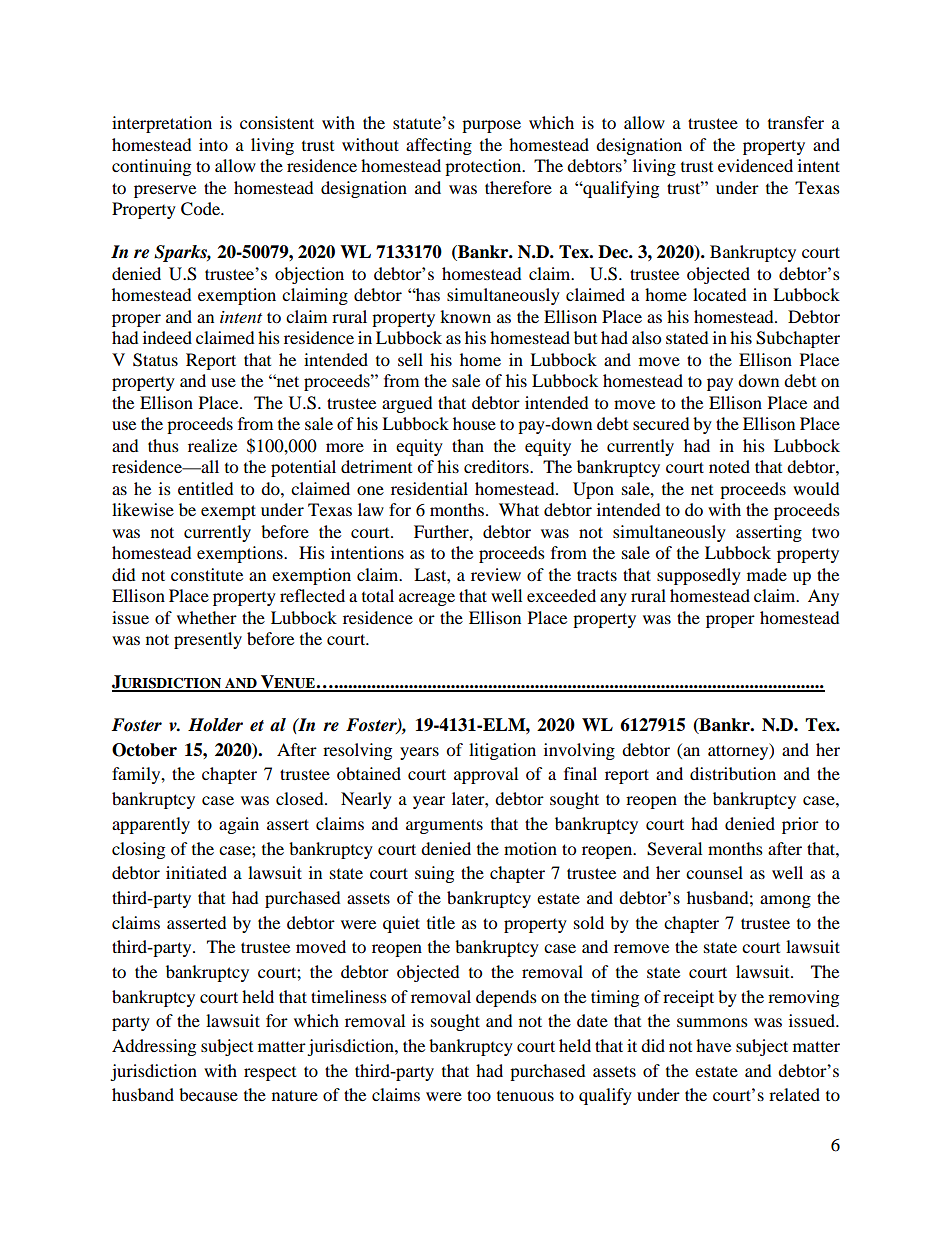  What do you see at coordinates (755, 165) in the page?
I see `evidenced` at bounding box center [755, 165].
